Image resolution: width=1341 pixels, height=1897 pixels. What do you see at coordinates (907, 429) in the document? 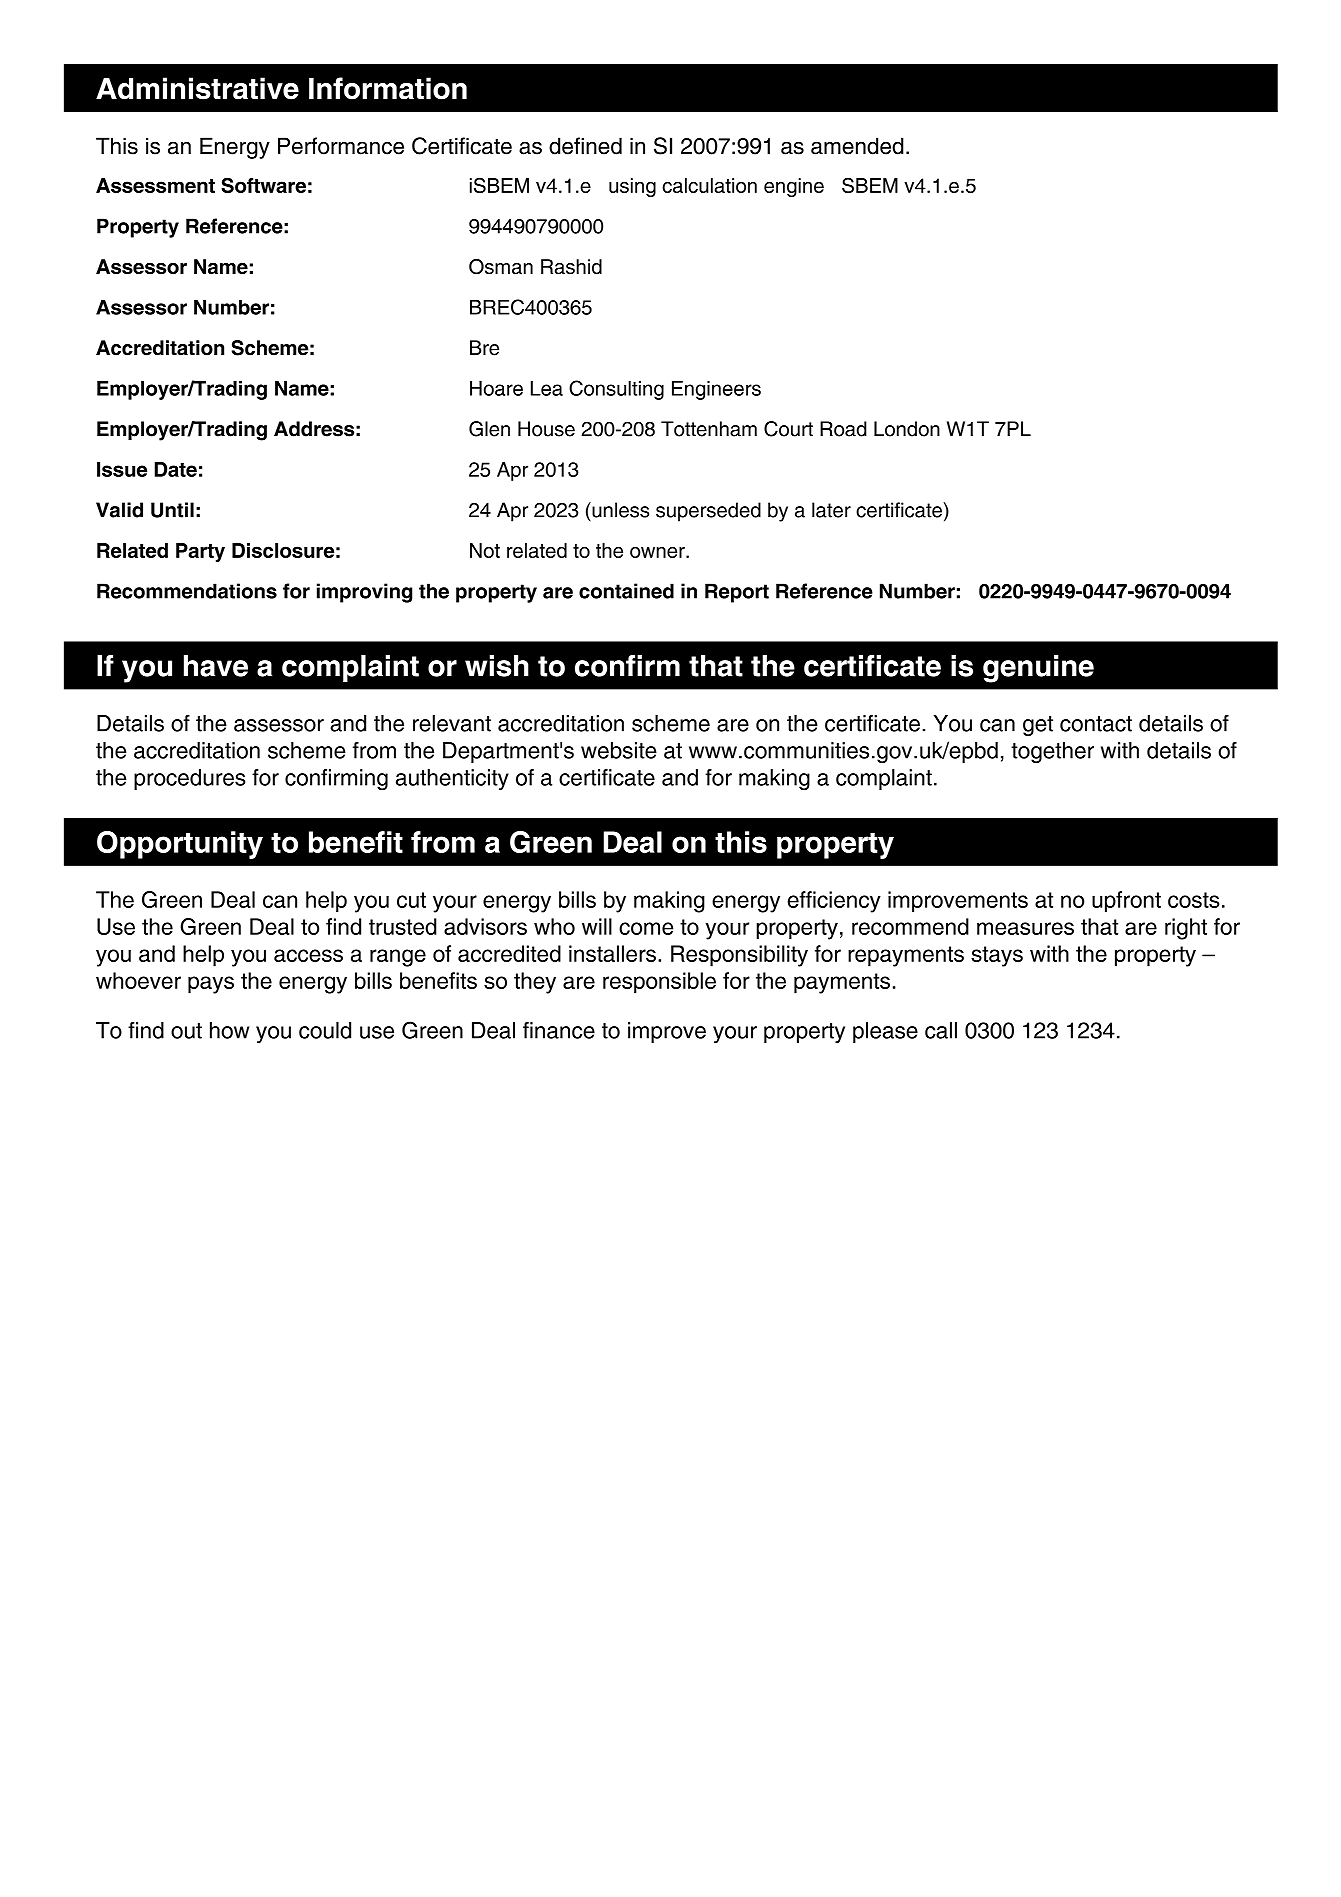
I see `London` at bounding box center [907, 429].
